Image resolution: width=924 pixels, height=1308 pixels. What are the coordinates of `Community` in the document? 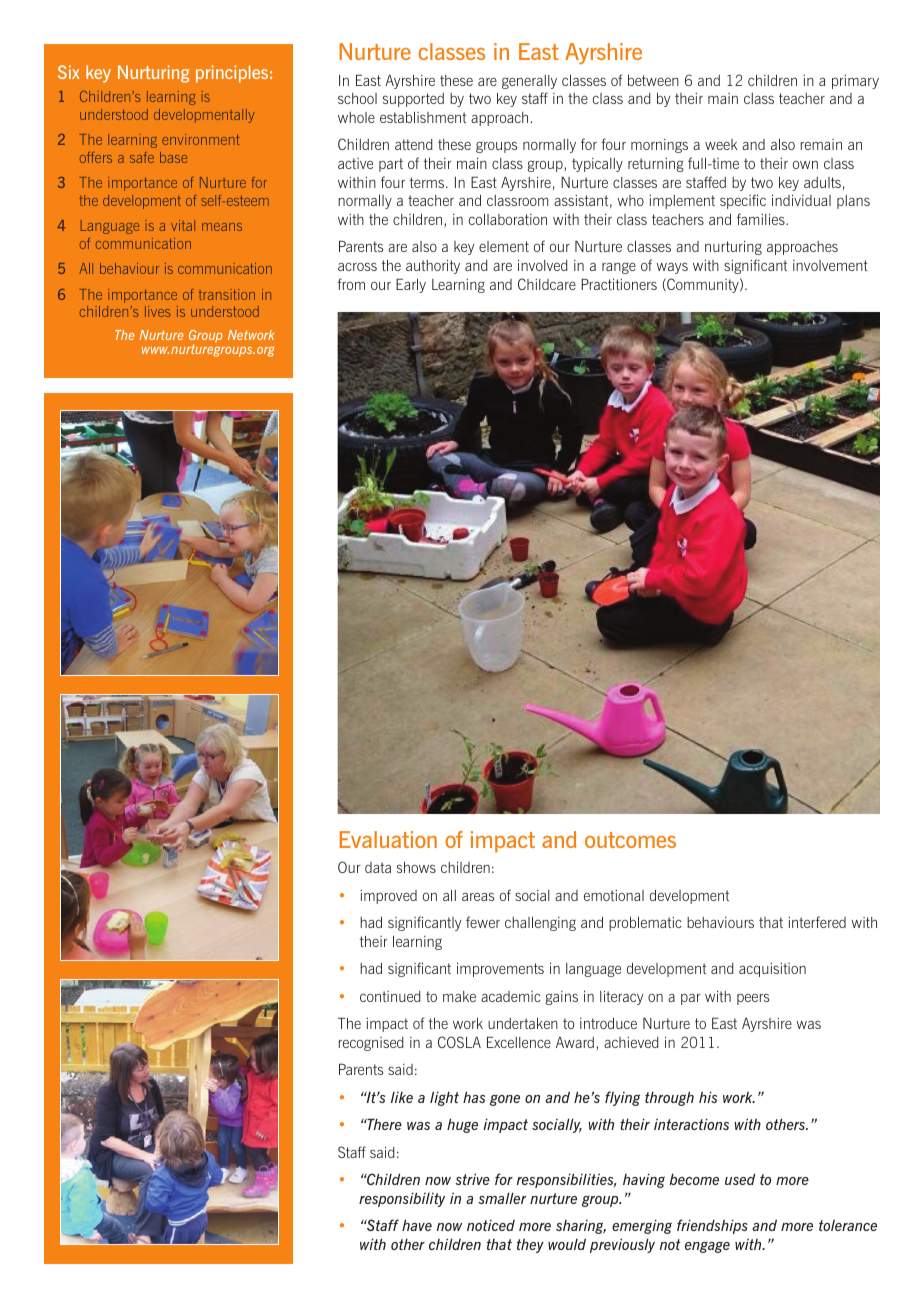 It's located at (703, 285).
